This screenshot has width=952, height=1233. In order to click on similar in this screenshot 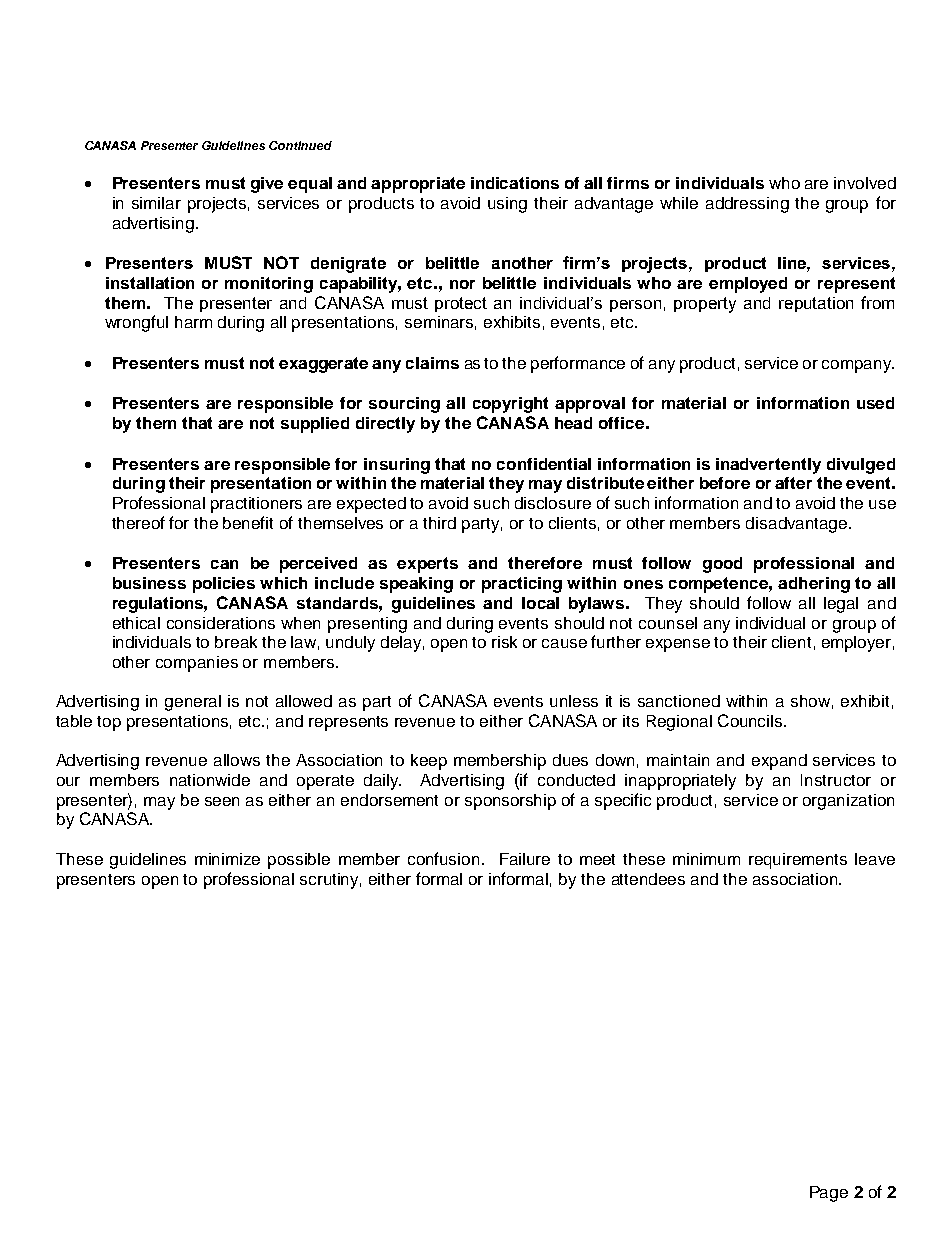, I will do `click(156, 203)`.
